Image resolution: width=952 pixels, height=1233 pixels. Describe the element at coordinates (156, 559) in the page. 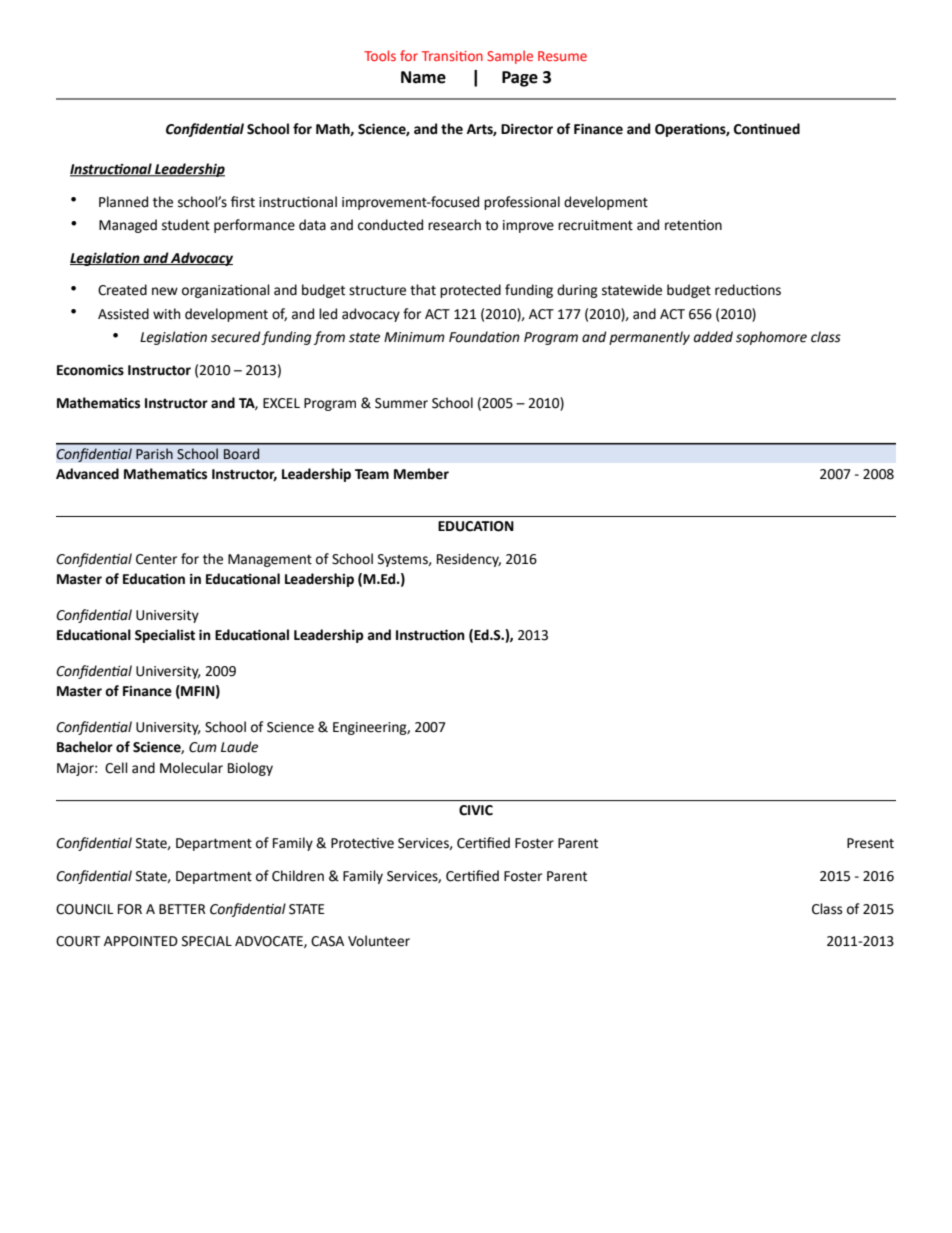

I see `Center` at that location.
